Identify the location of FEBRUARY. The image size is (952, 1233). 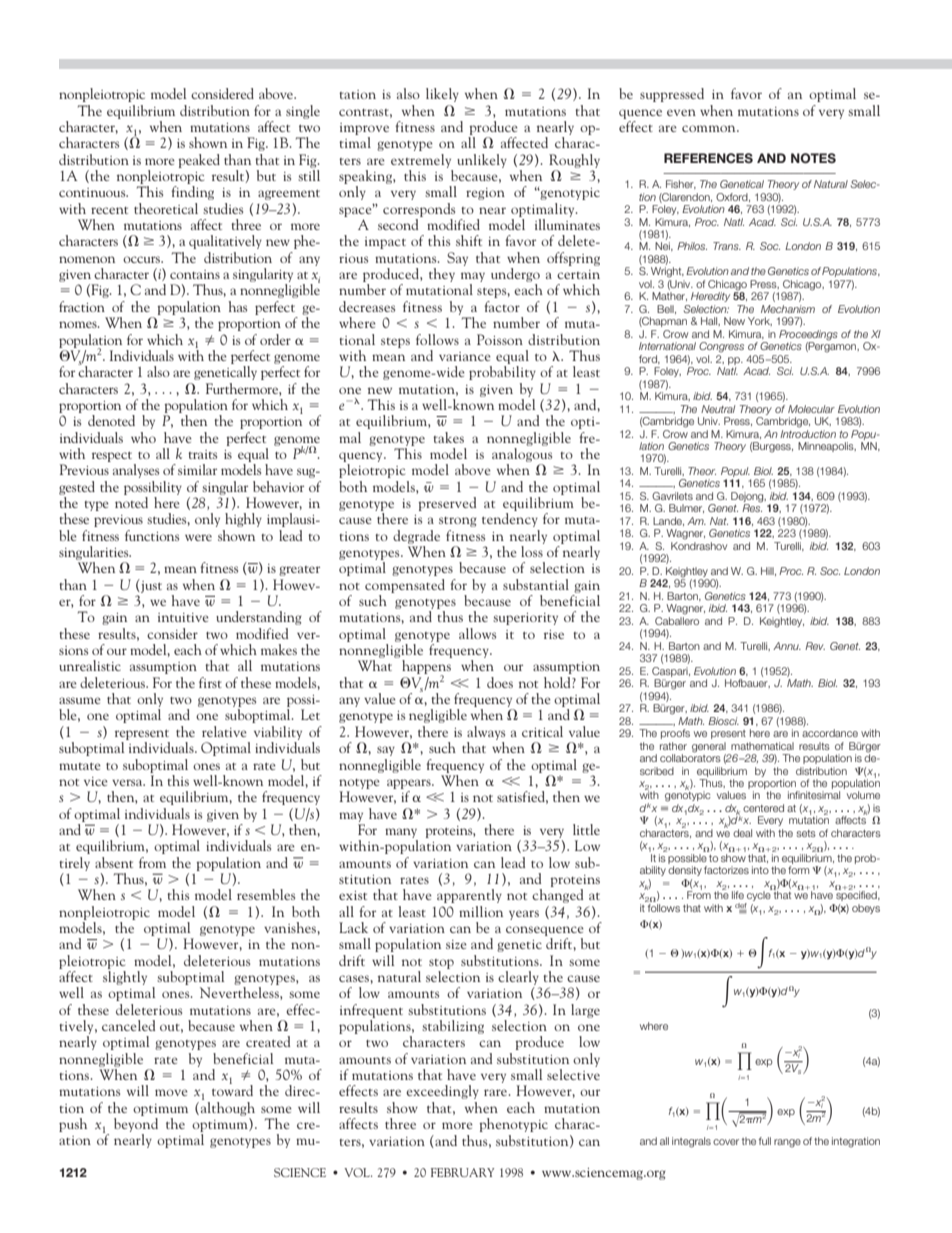
(462, 1172).
